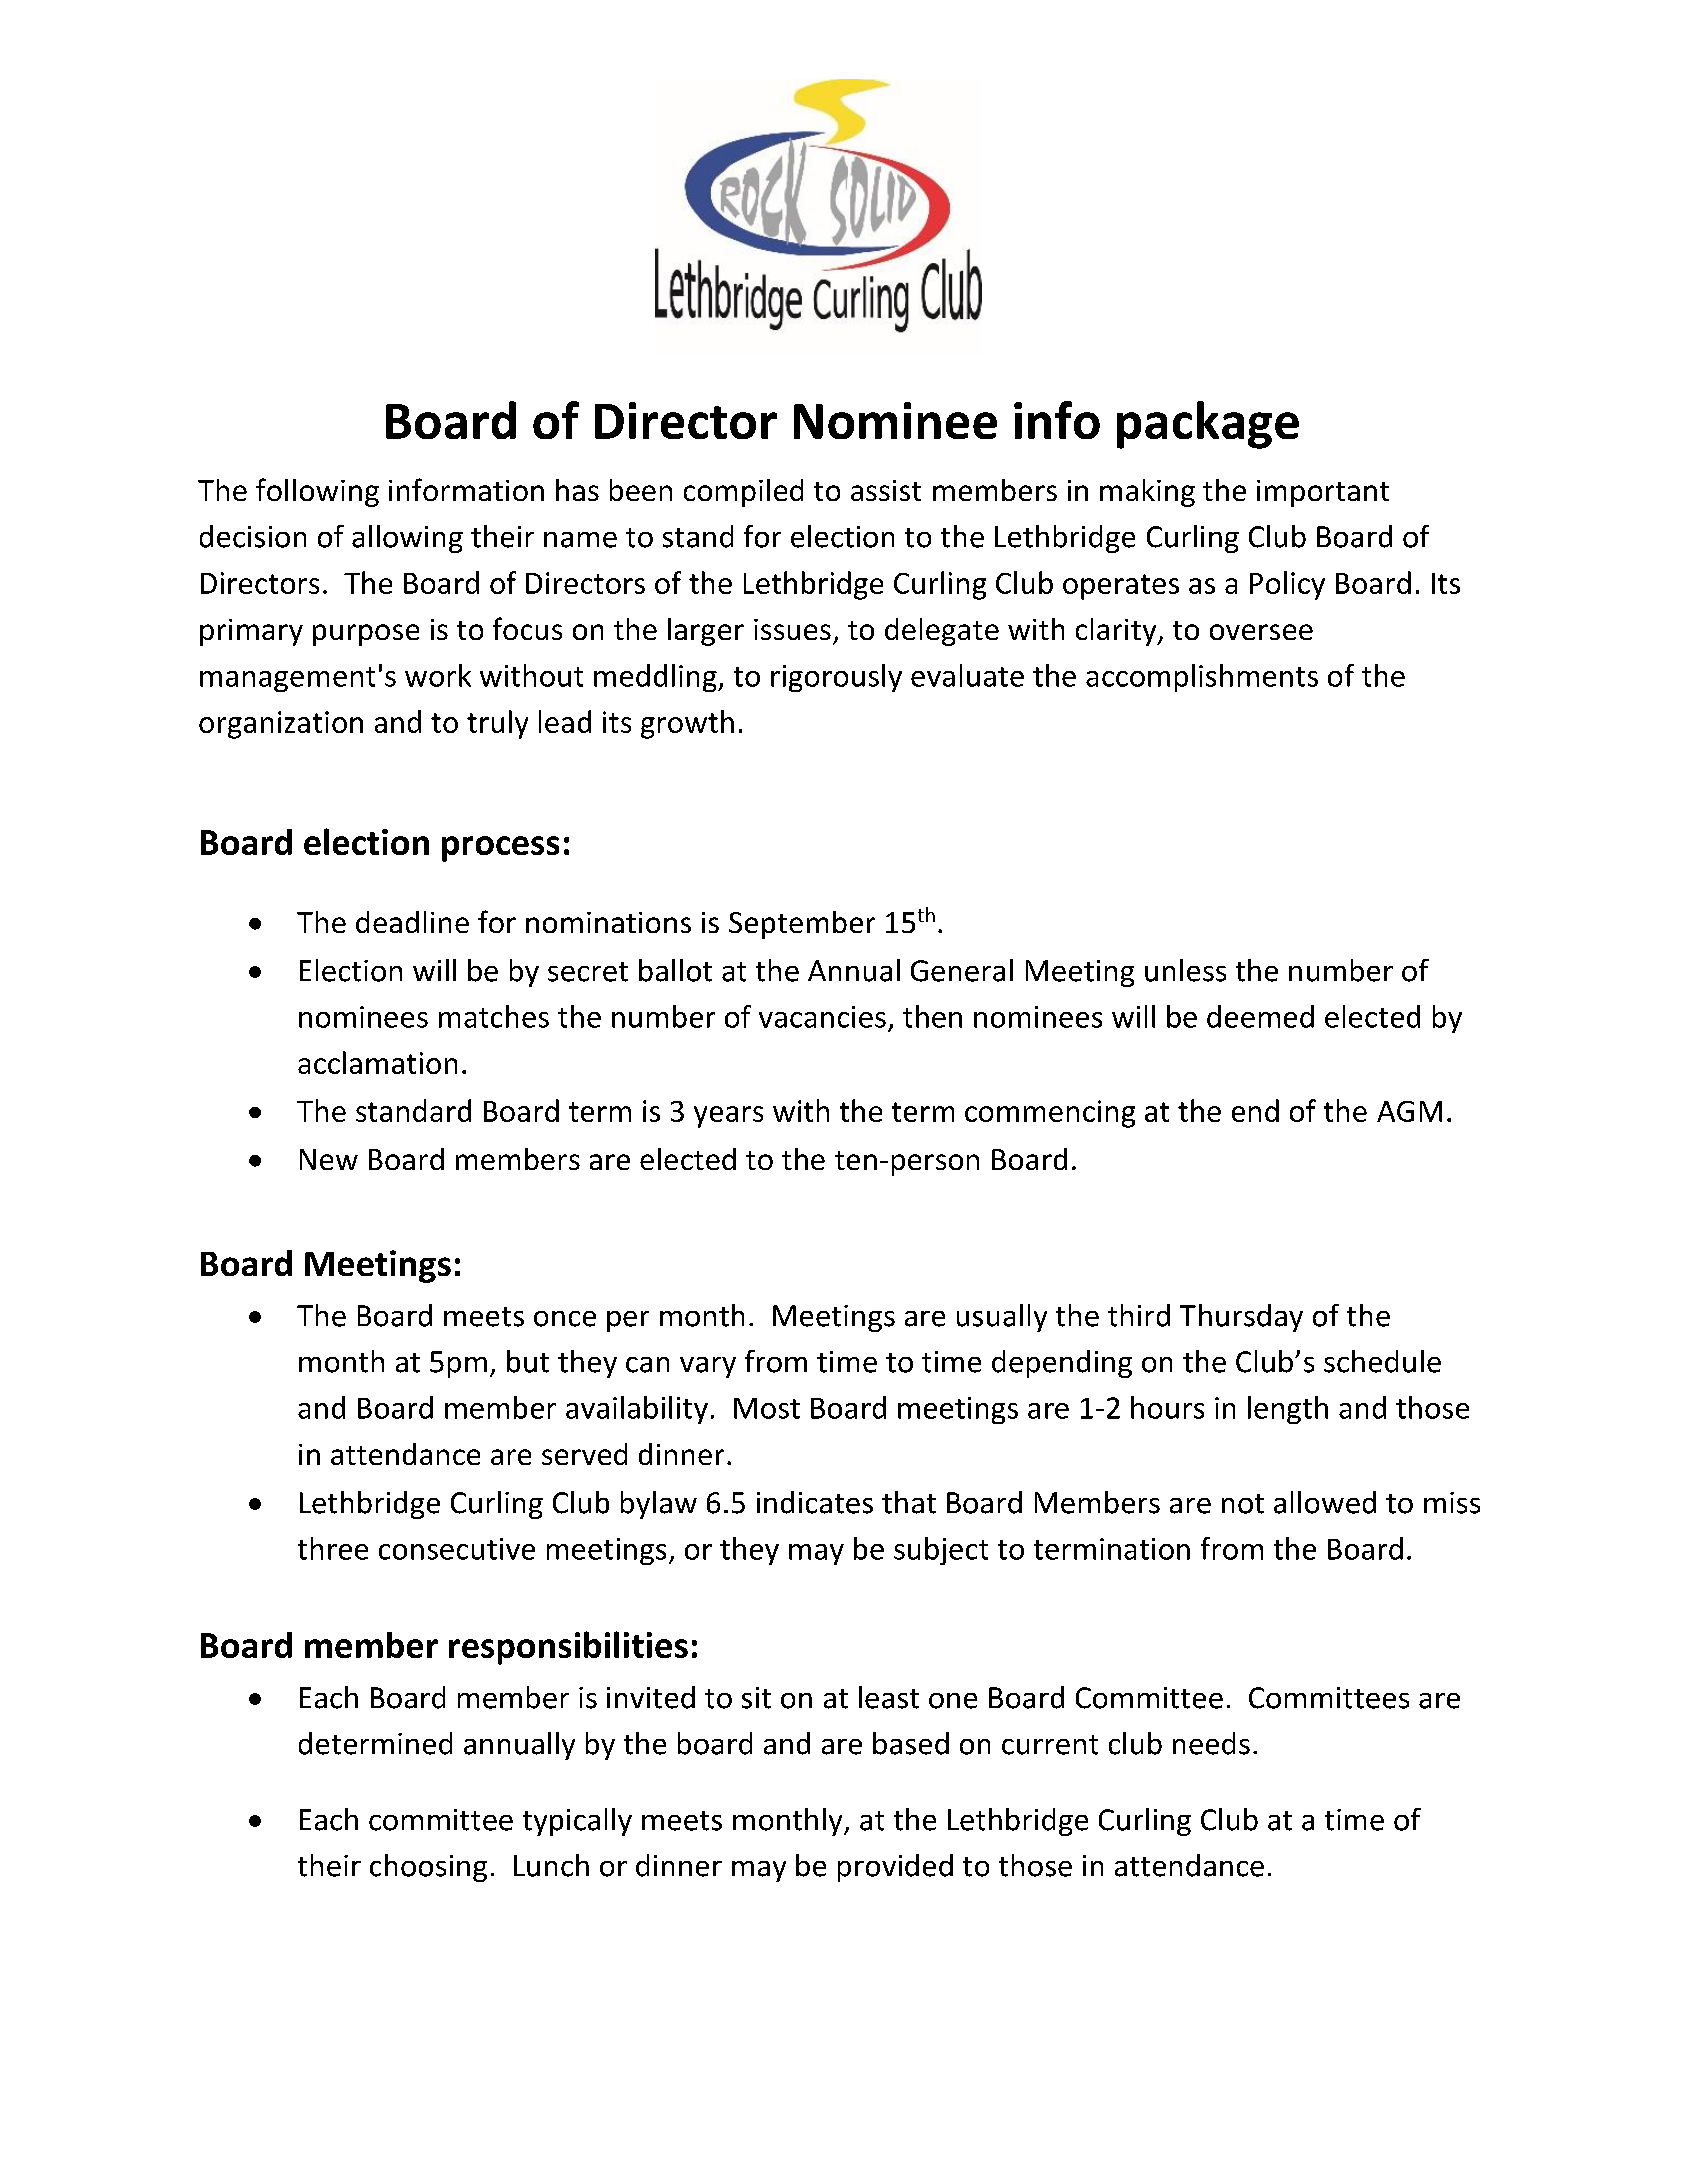 The height and width of the page is (2178, 1683). I want to click on AGM, so click(1409, 1111).
